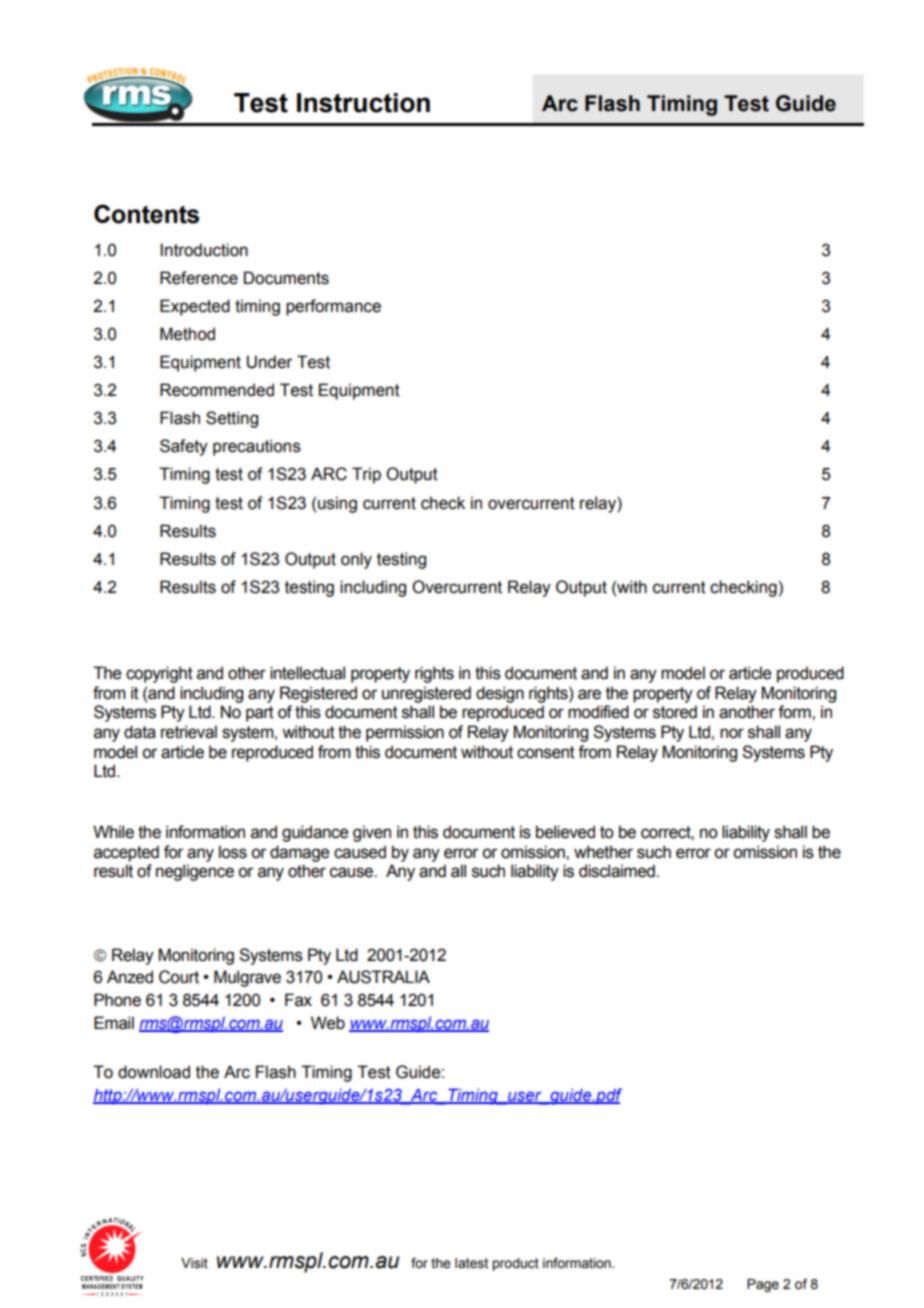  I want to click on Instruction, so click(363, 103).
